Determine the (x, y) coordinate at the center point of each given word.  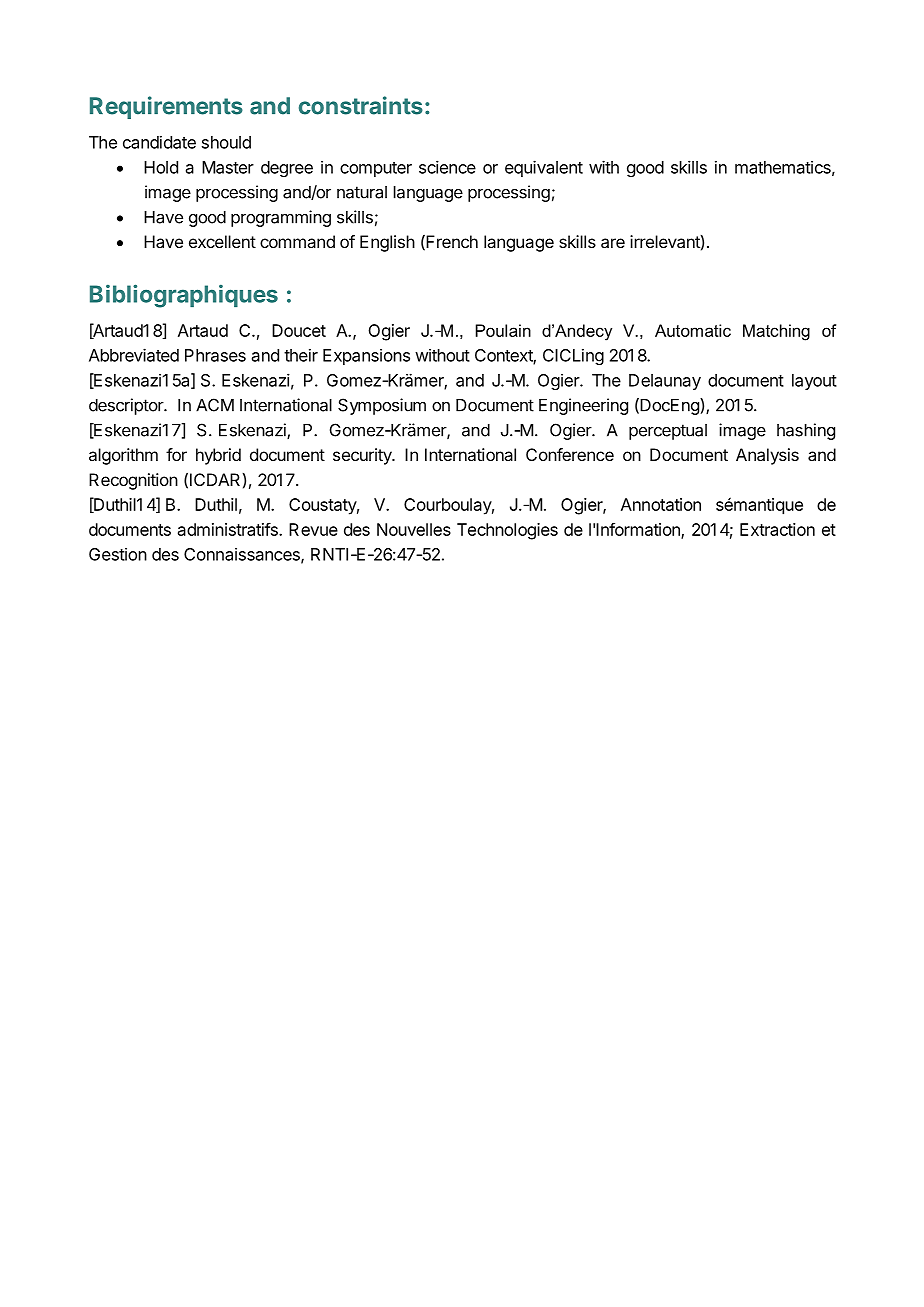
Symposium (382, 406)
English (387, 243)
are (613, 243)
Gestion (118, 554)
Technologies (507, 531)
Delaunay (665, 382)
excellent (222, 241)
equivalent (544, 168)
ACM (215, 405)
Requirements (166, 107)
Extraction (777, 529)
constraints (361, 105)
